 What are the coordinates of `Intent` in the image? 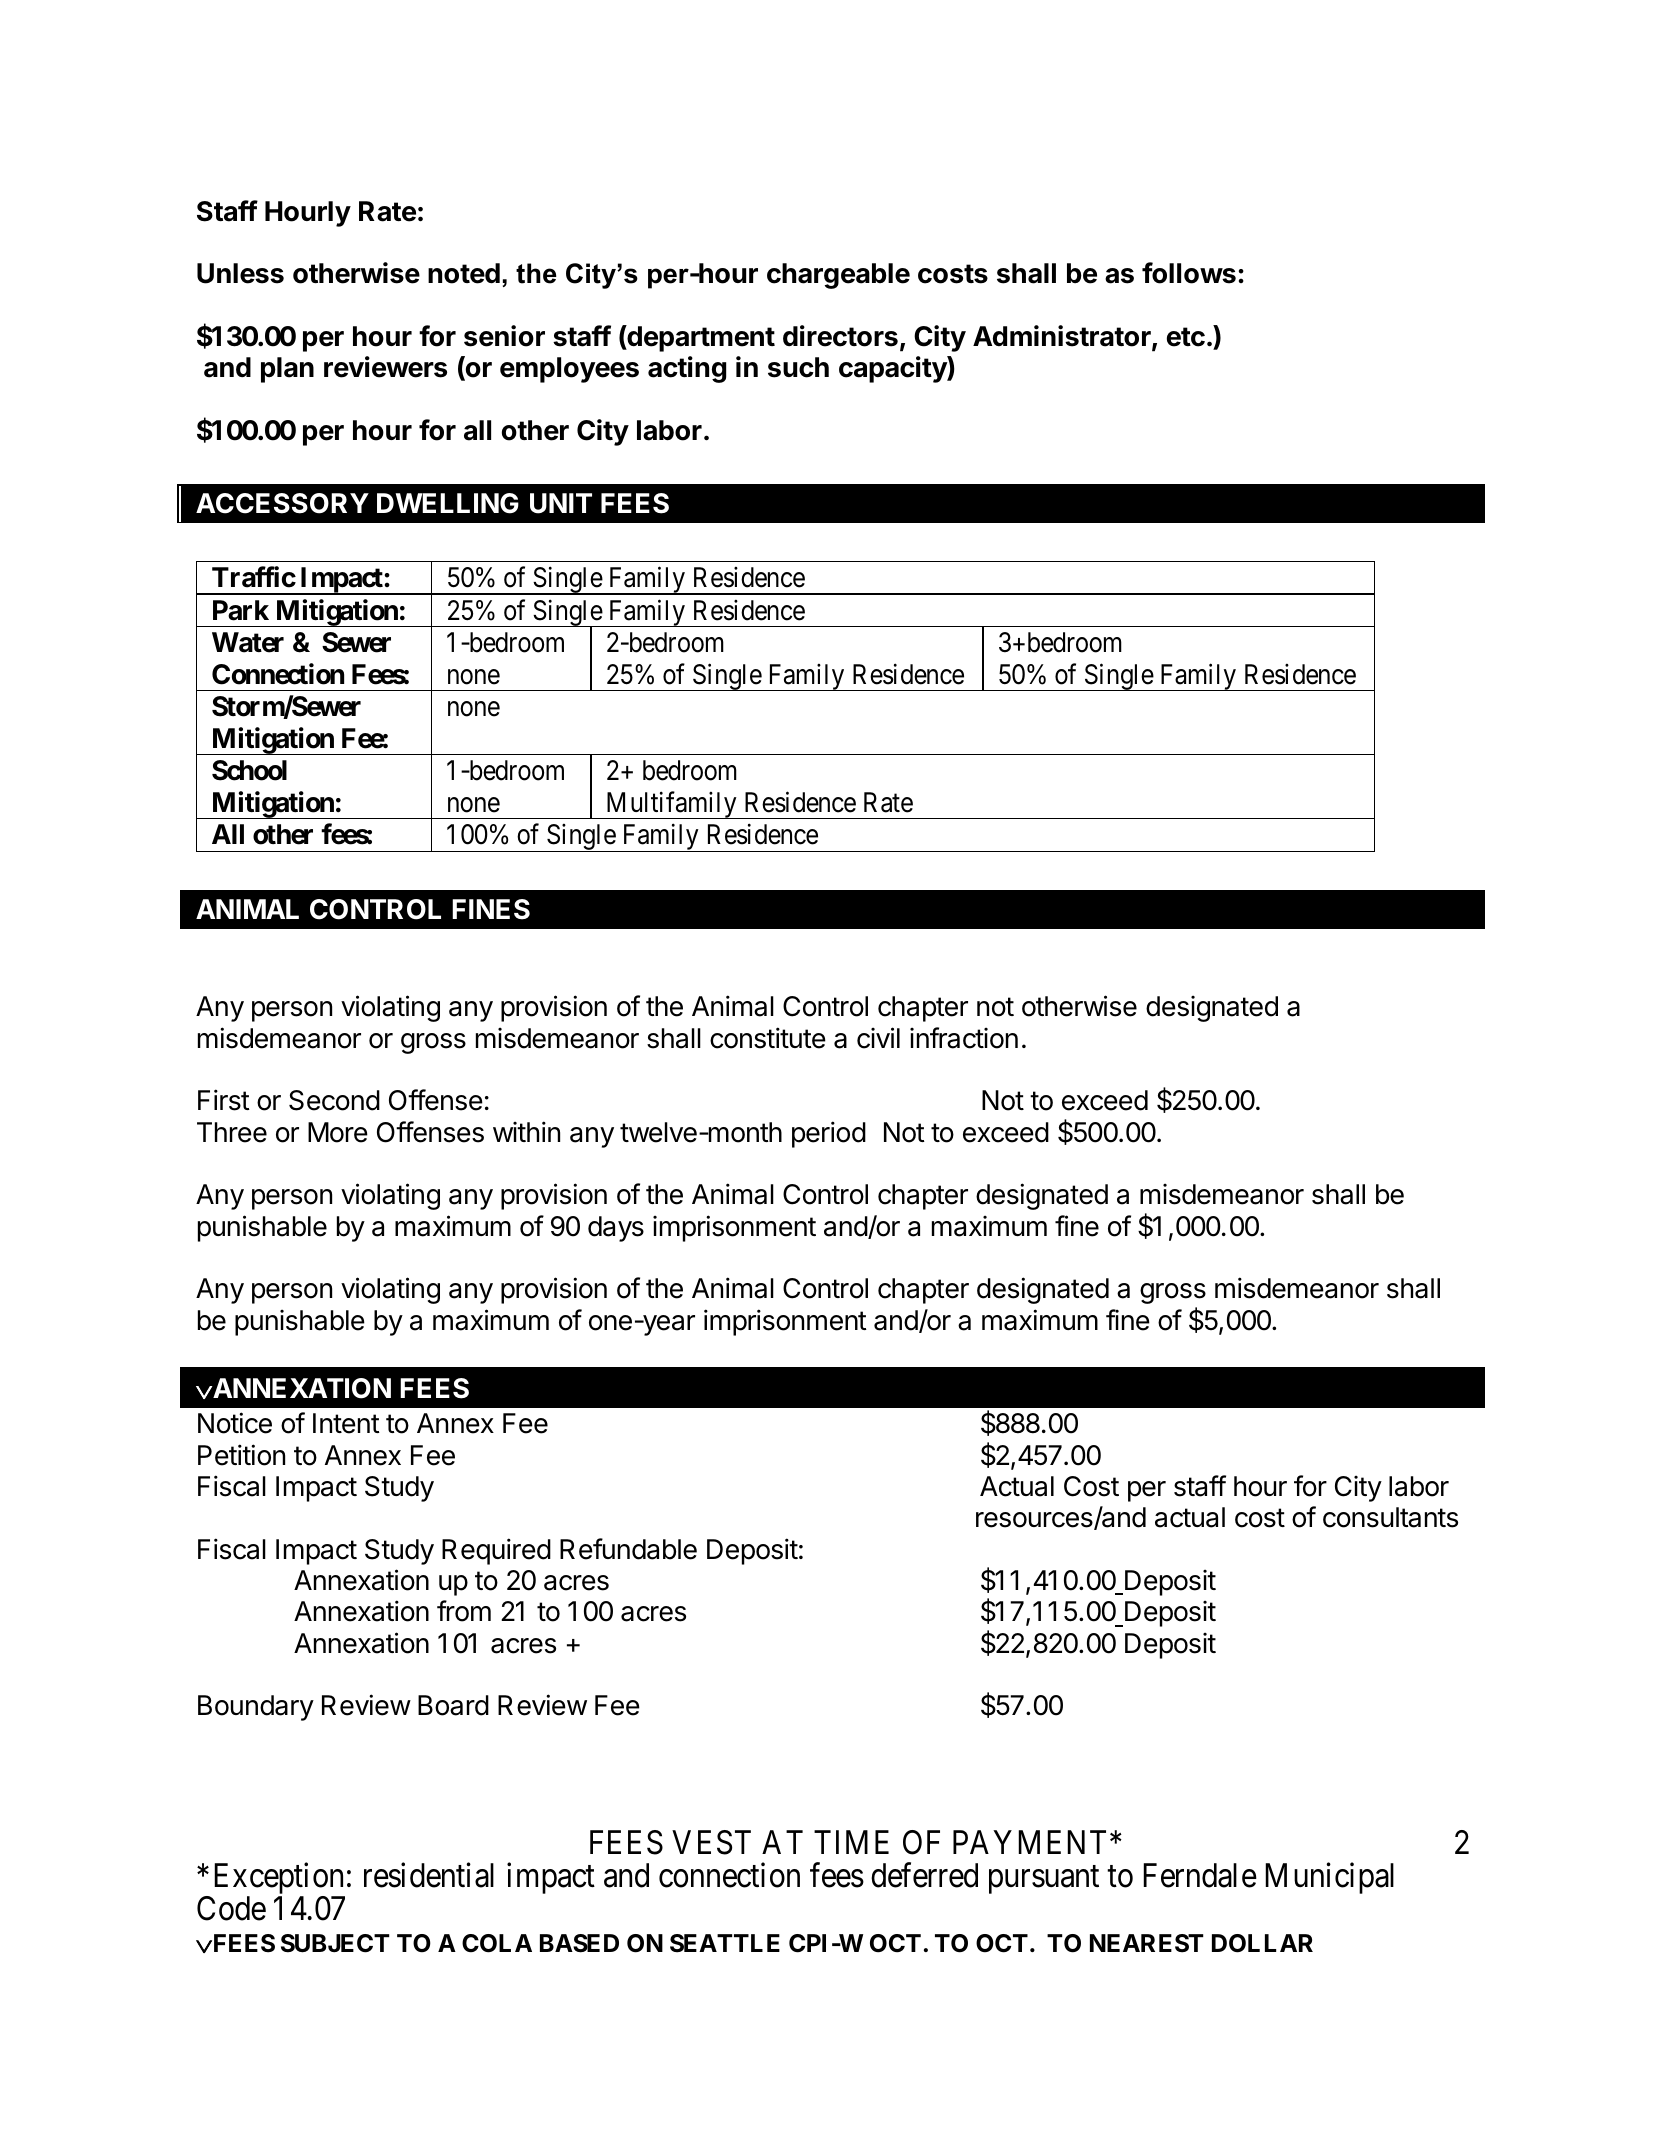 It's located at (346, 1423).
